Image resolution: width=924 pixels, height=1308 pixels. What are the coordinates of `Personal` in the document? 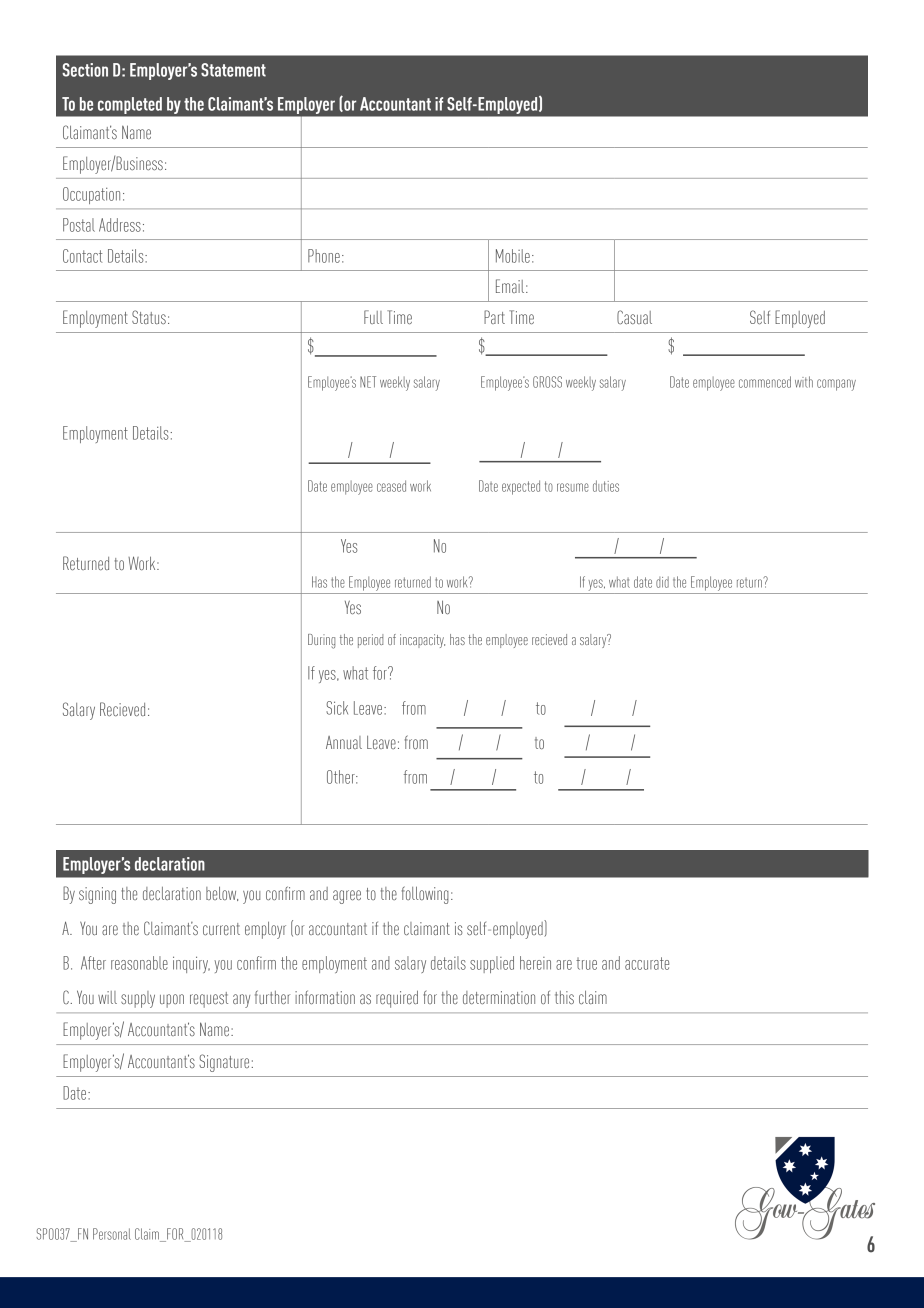 It's located at (112, 1234).
